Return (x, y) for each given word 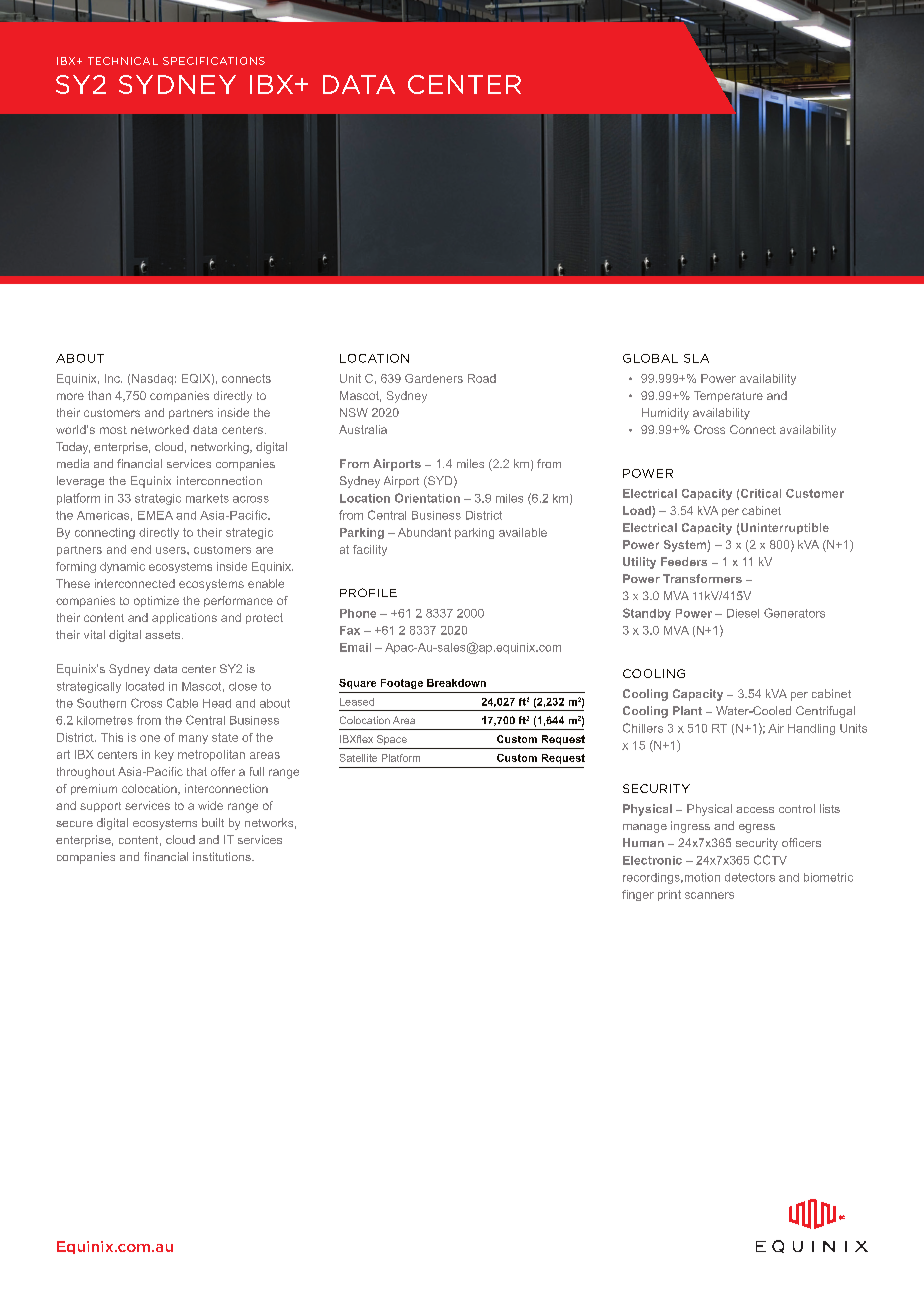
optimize (156, 601)
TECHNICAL (123, 61)
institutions (223, 856)
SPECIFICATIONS (214, 61)
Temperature (728, 396)
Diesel (743, 613)
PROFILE (368, 592)
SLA (696, 358)
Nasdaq (152, 379)
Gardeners (434, 378)
